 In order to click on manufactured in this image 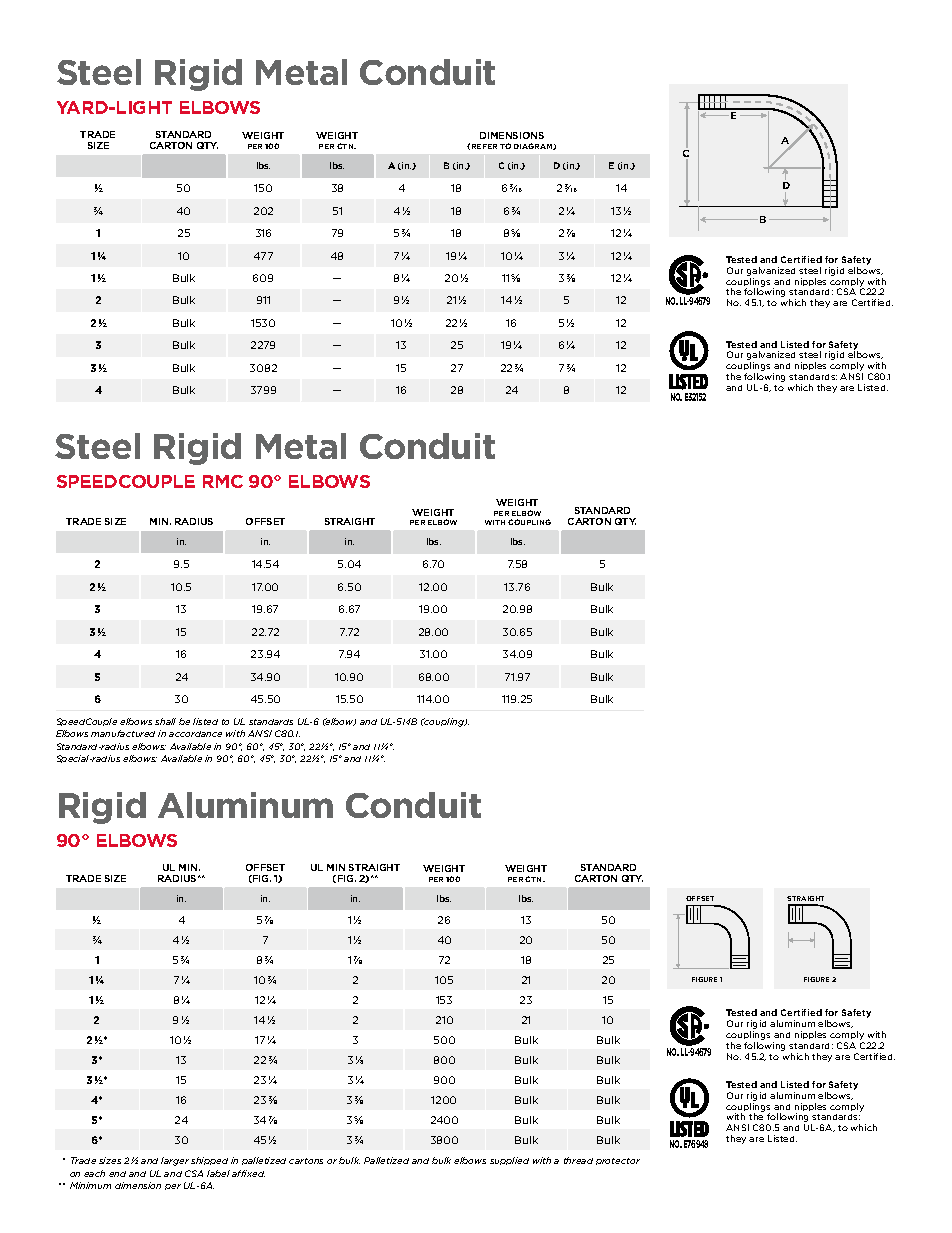, I will do `click(123, 733)`.
